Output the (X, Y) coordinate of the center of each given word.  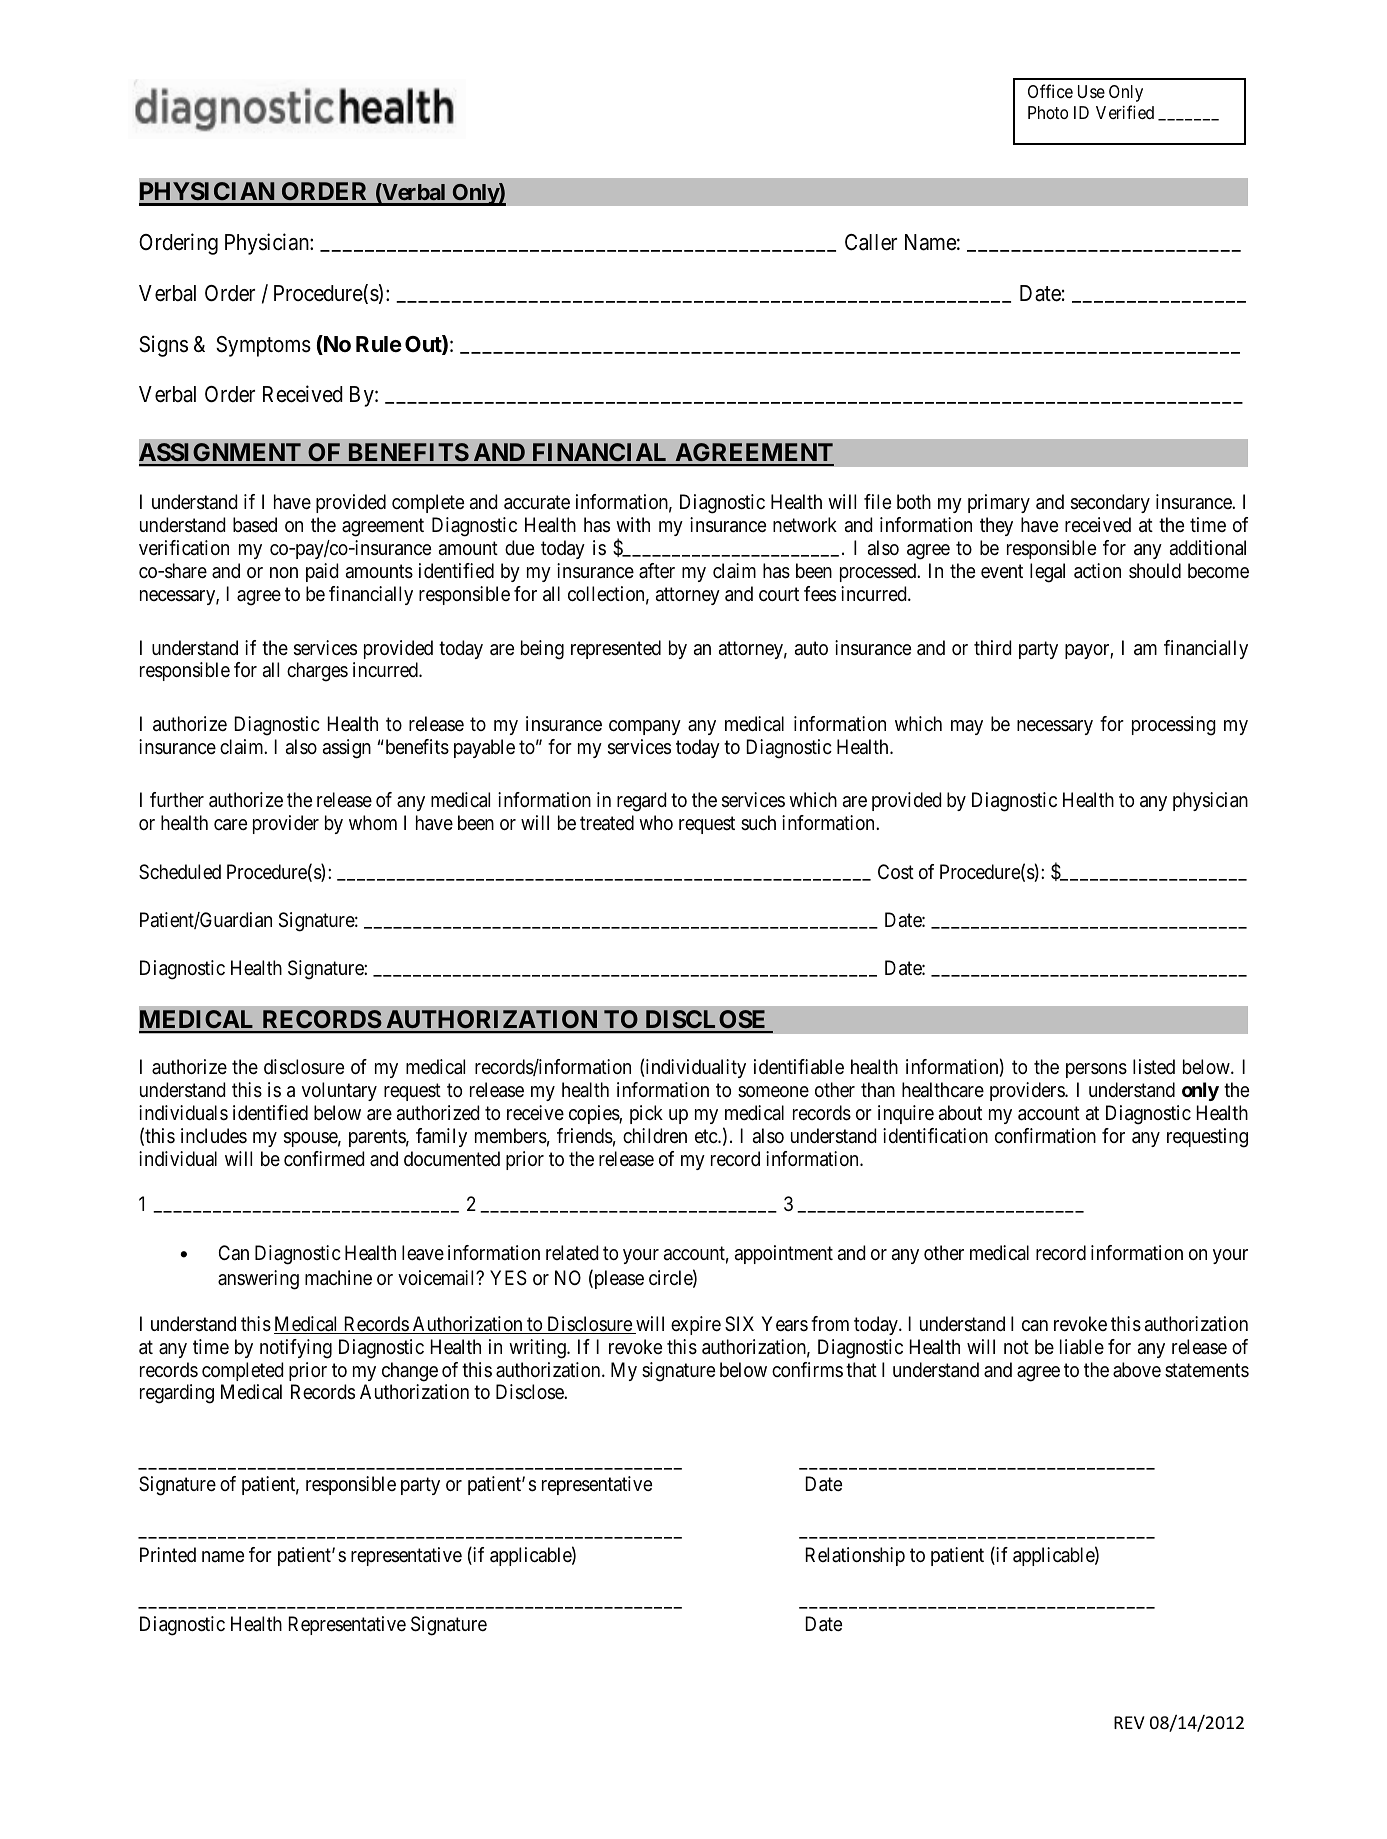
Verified (1125, 112)
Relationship (855, 1556)
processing (1174, 726)
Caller (871, 242)
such (758, 822)
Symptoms (263, 346)
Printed (168, 1554)
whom (373, 822)
